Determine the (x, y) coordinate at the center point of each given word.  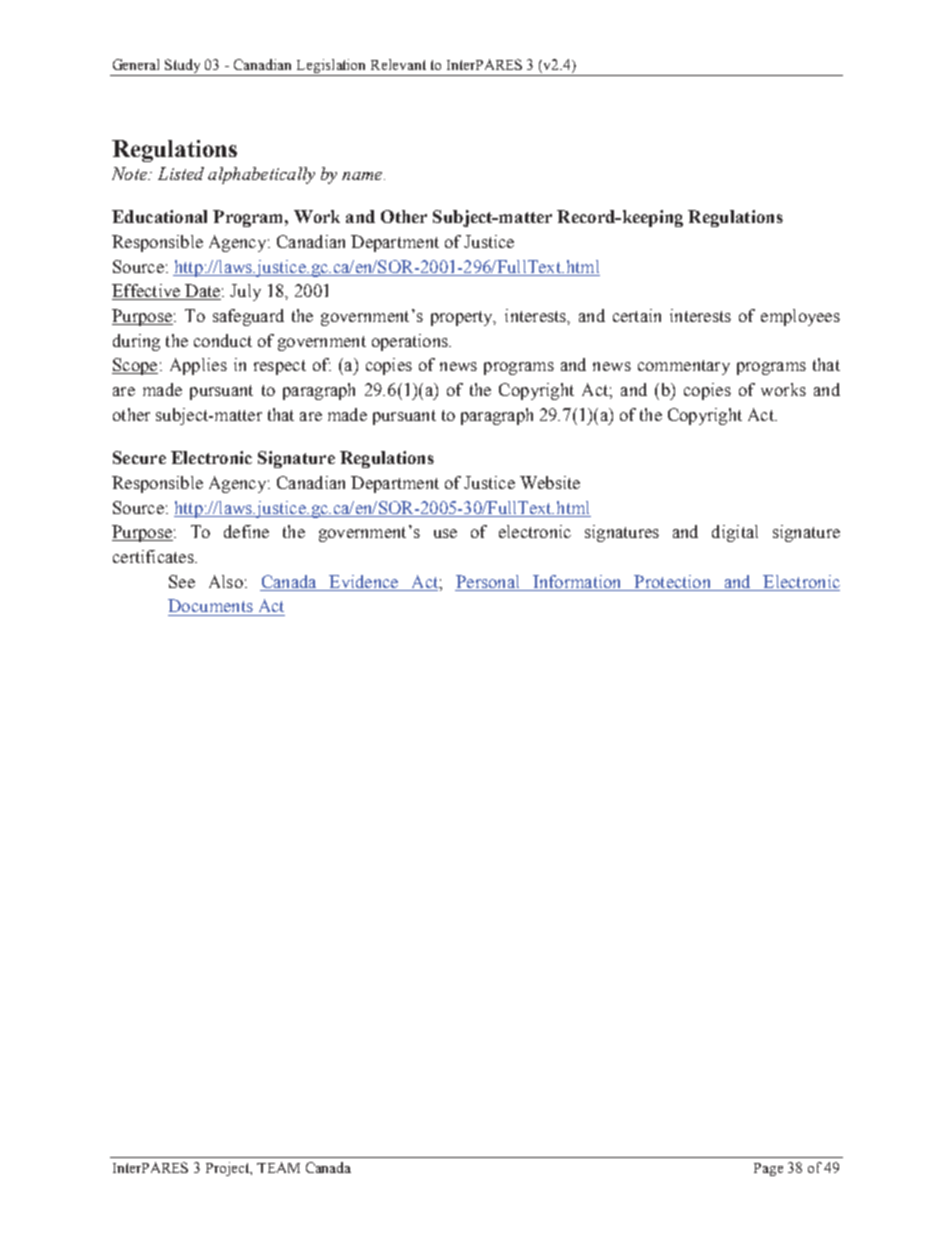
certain (637, 315)
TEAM (278, 1167)
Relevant (398, 64)
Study (184, 67)
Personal (487, 581)
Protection (672, 581)
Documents (210, 605)
